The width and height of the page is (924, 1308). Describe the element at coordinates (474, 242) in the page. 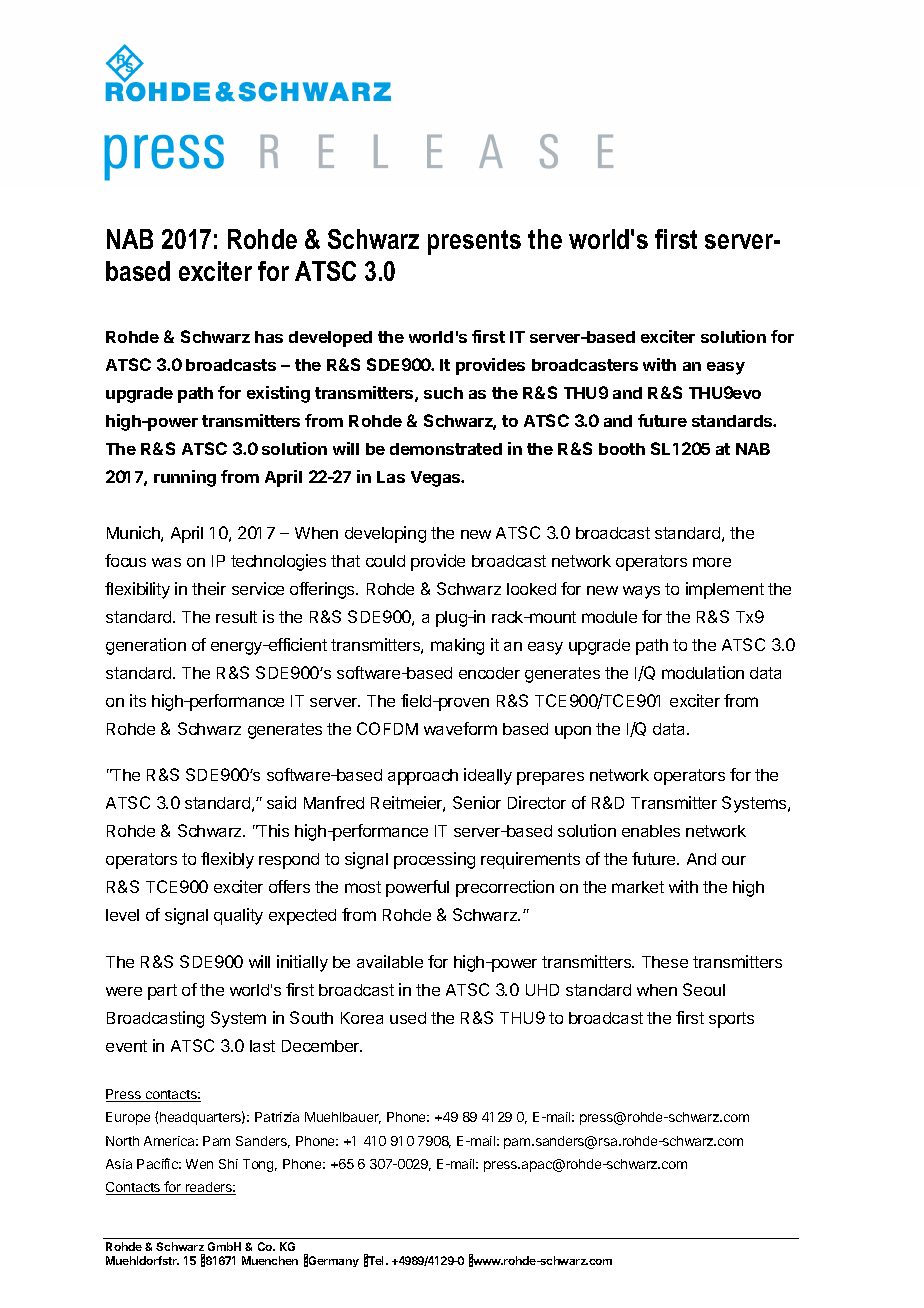

I see `presents` at that location.
